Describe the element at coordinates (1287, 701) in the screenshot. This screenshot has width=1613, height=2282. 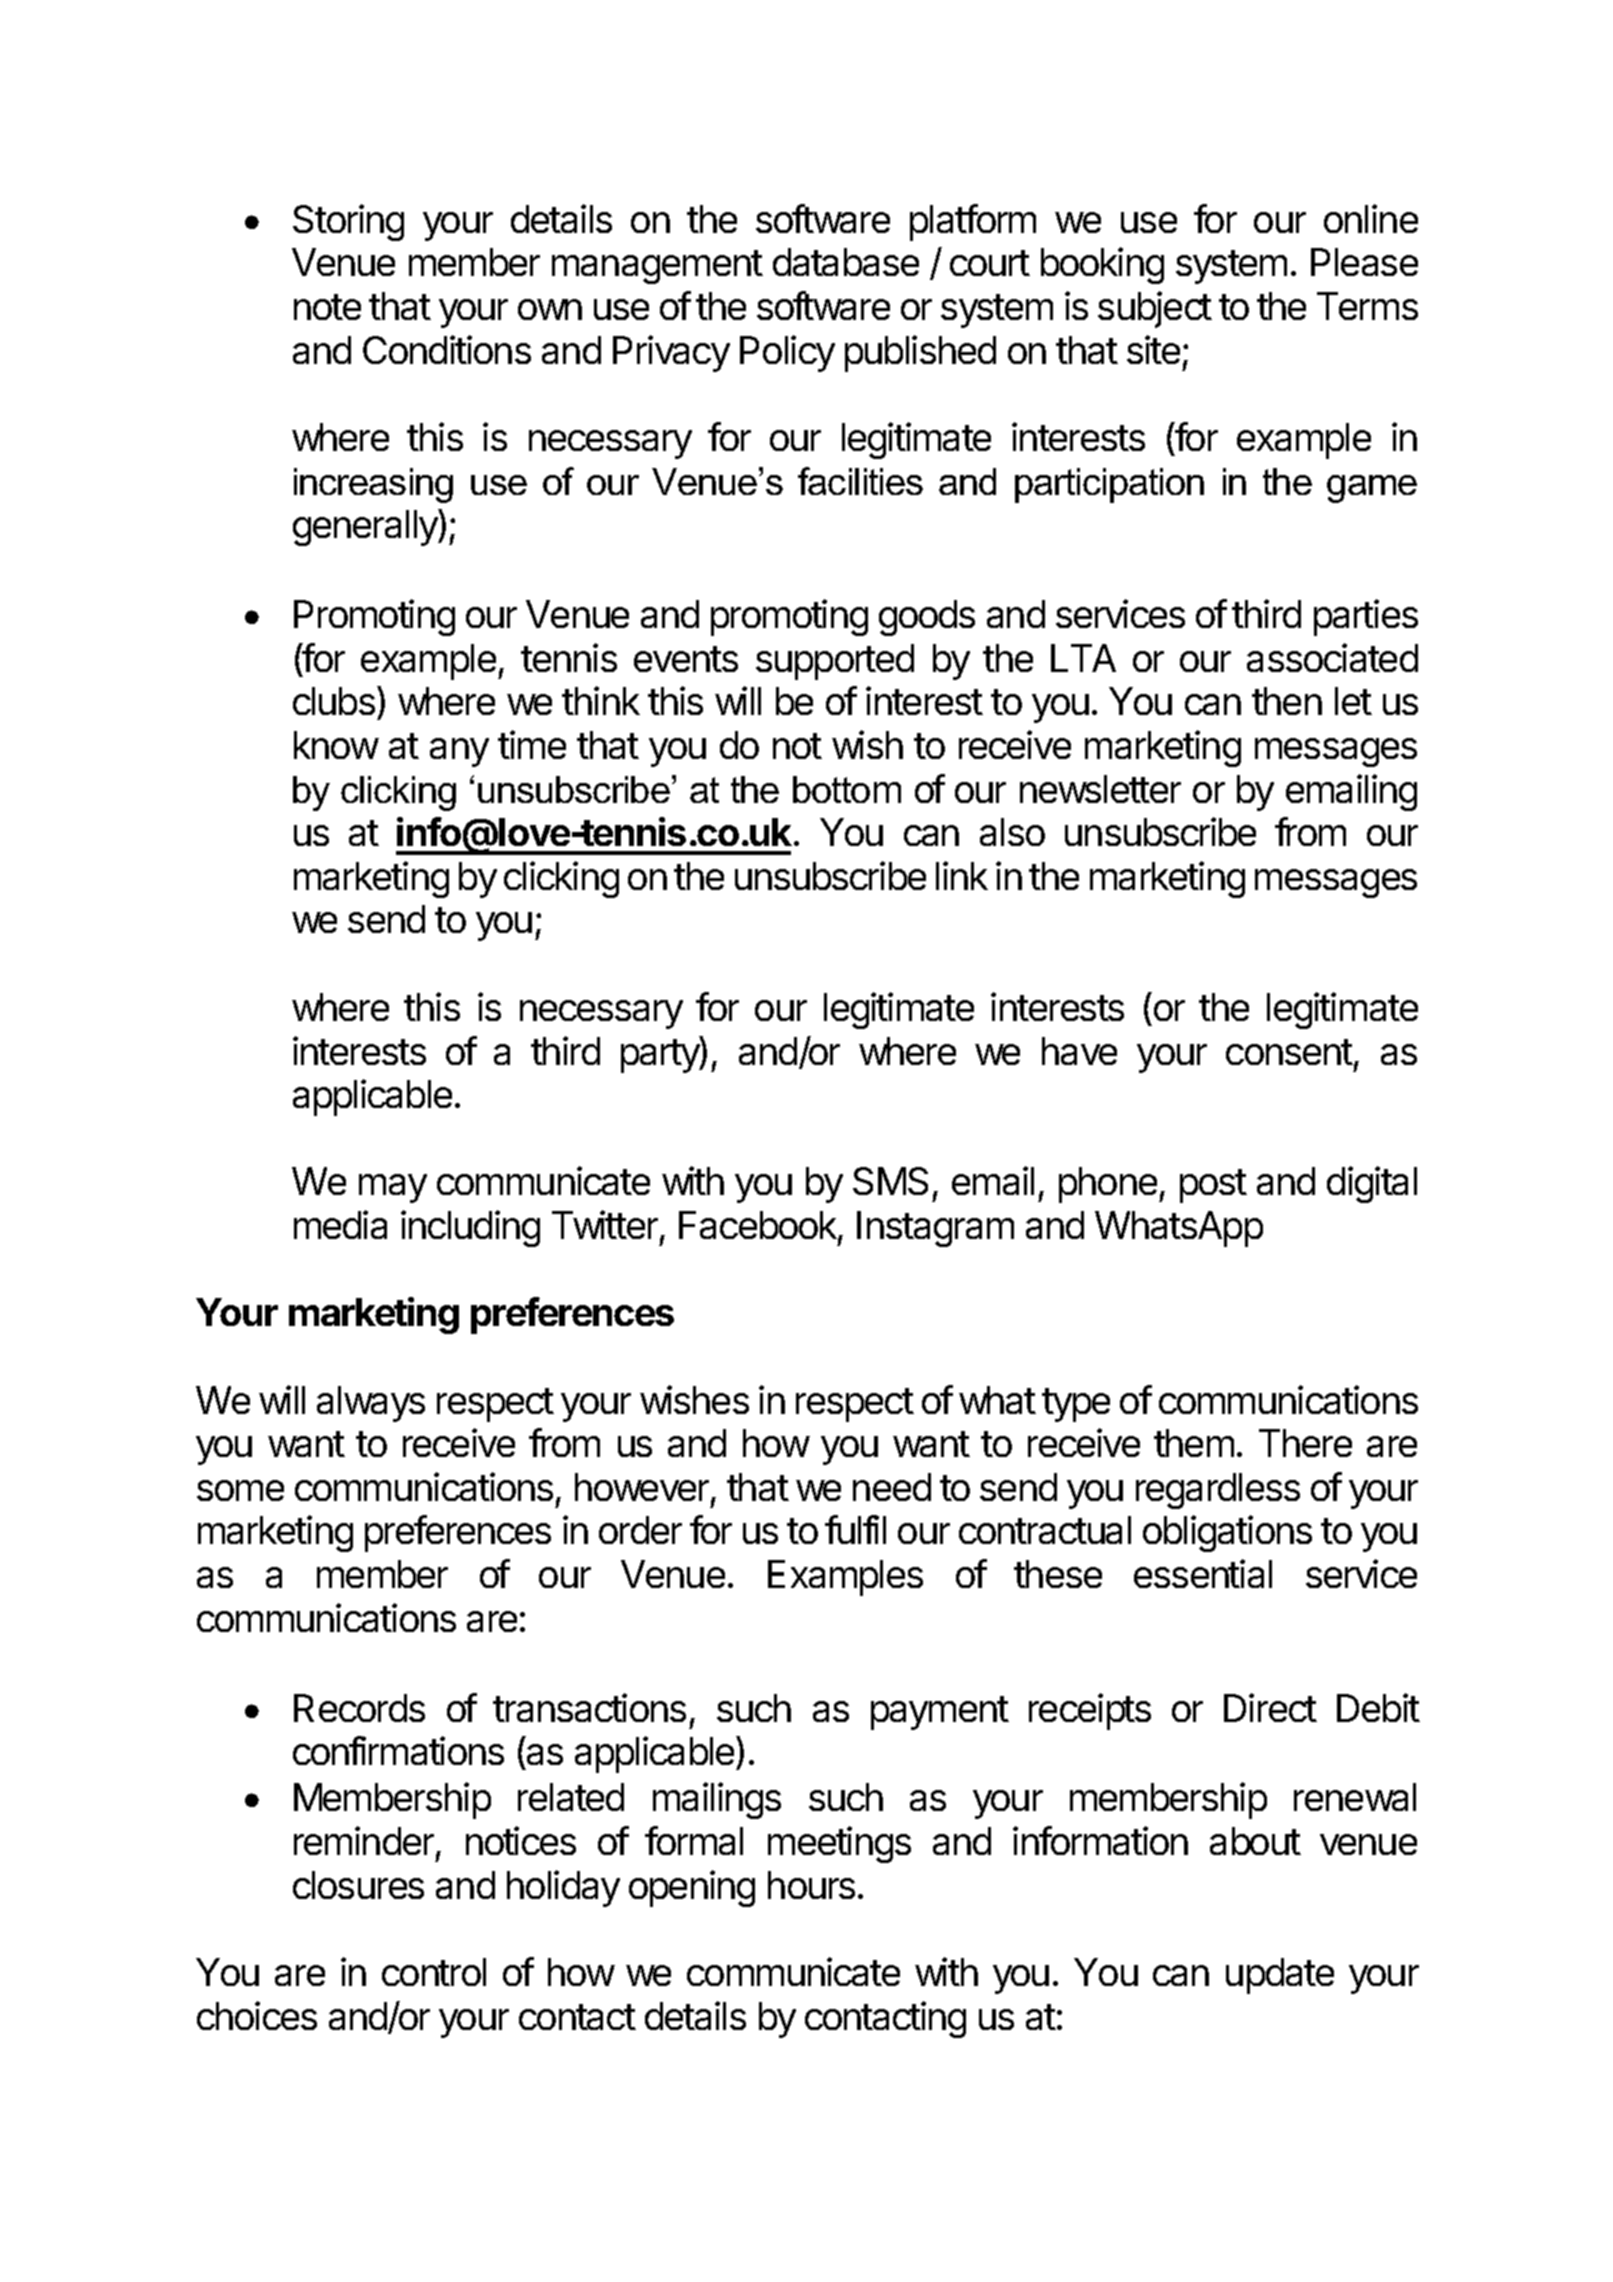
I see `then` at that location.
